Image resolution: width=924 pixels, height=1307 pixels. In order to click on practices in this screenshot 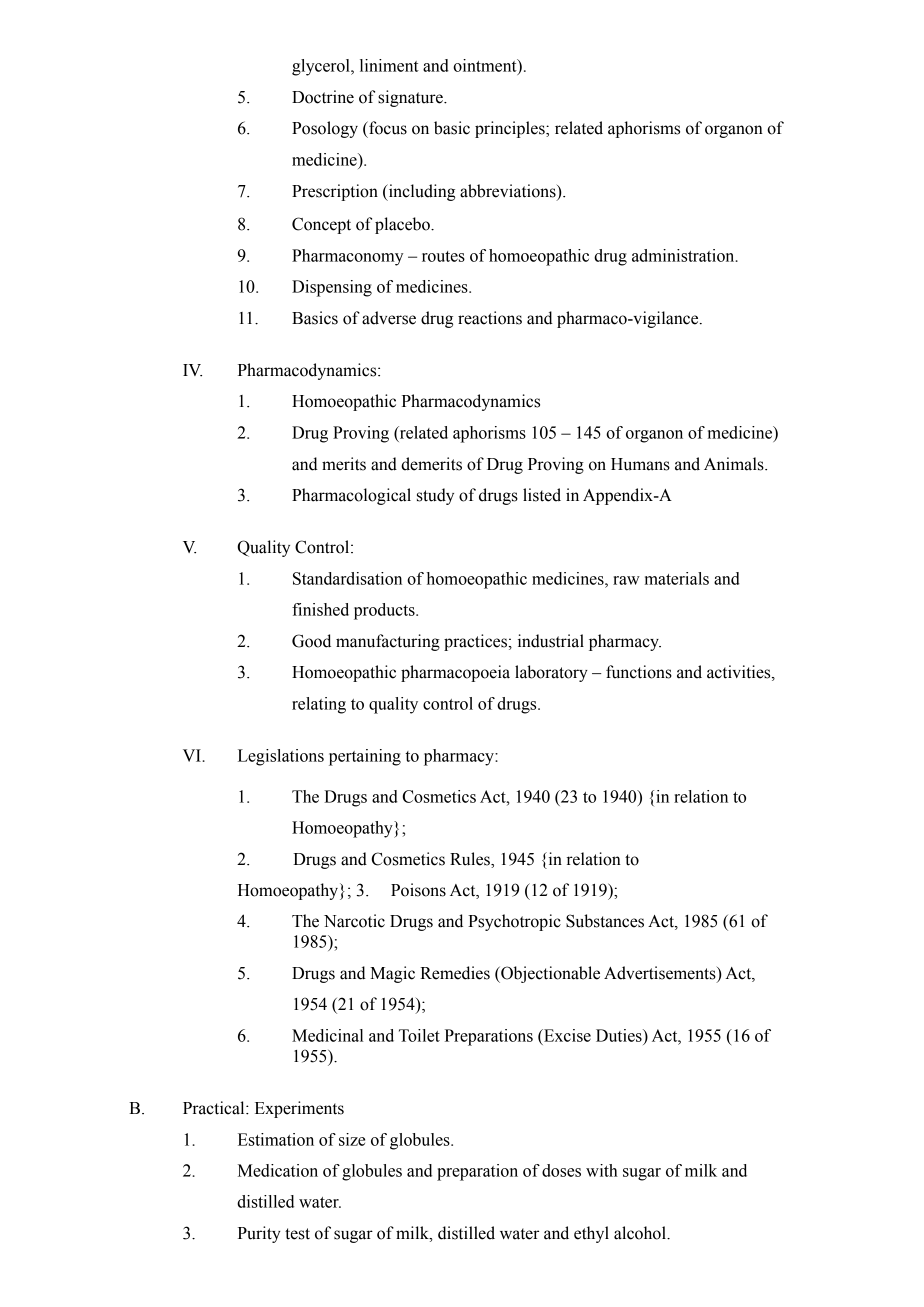, I will do `click(476, 642)`.
